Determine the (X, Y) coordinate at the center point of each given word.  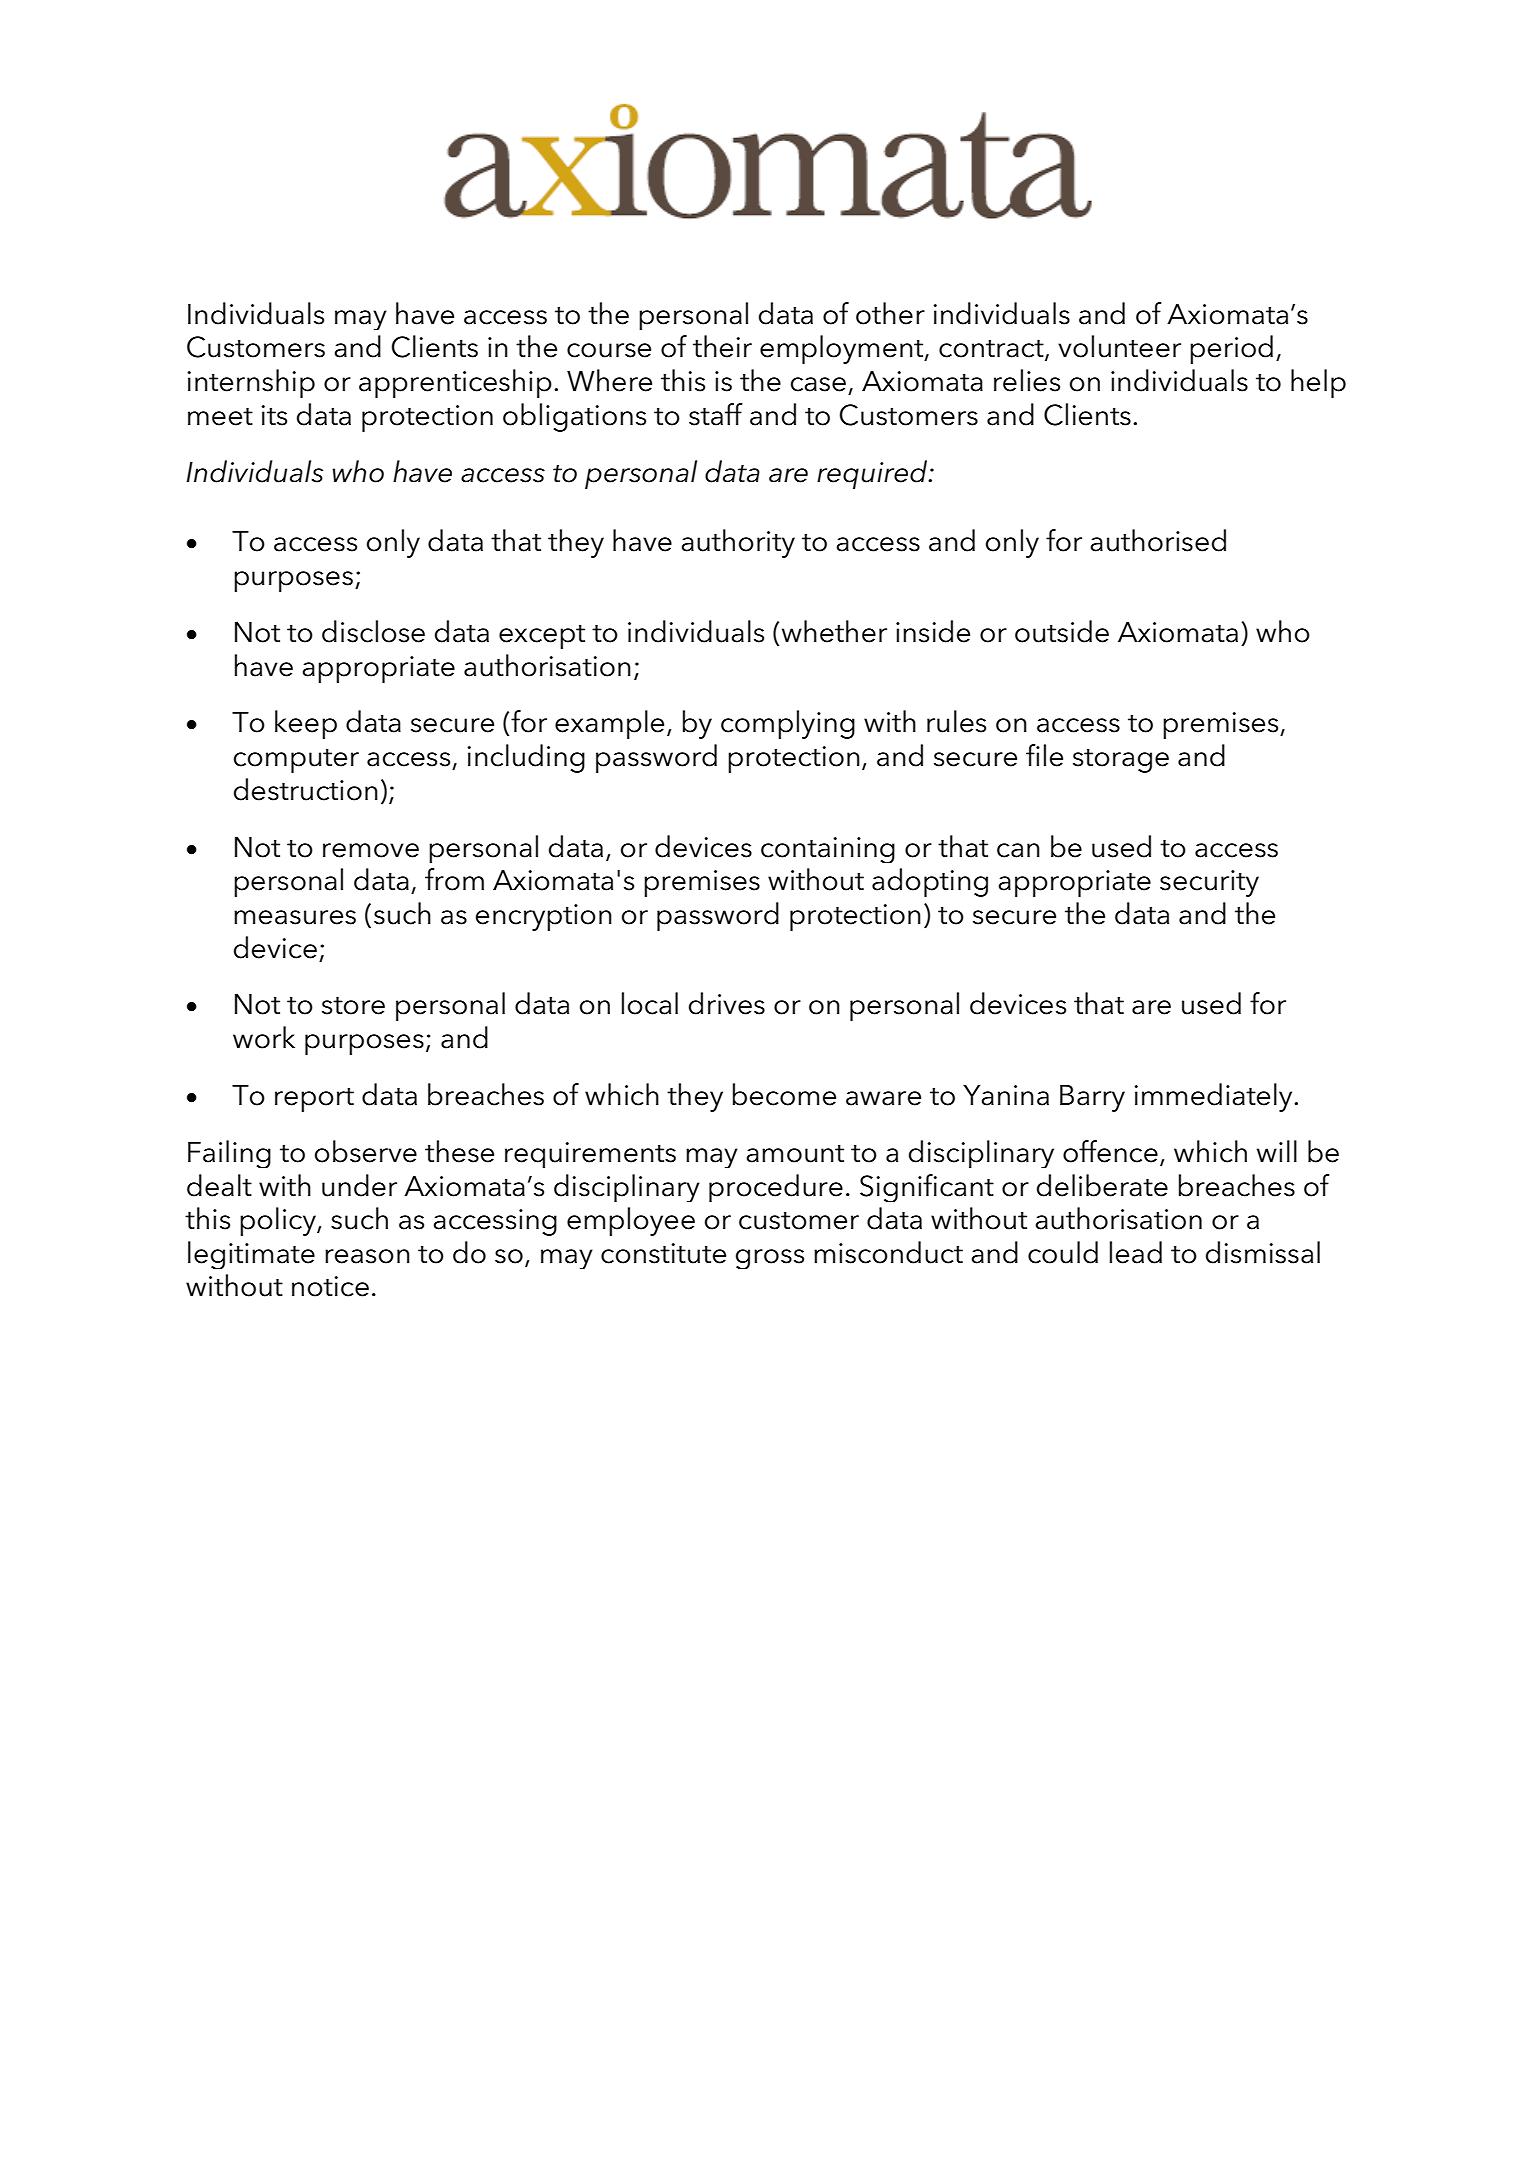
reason (367, 1256)
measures (295, 917)
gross (770, 1259)
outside (1062, 631)
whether (834, 631)
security (1209, 883)
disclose (373, 631)
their (722, 346)
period (1231, 349)
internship (251, 383)
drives (727, 1003)
